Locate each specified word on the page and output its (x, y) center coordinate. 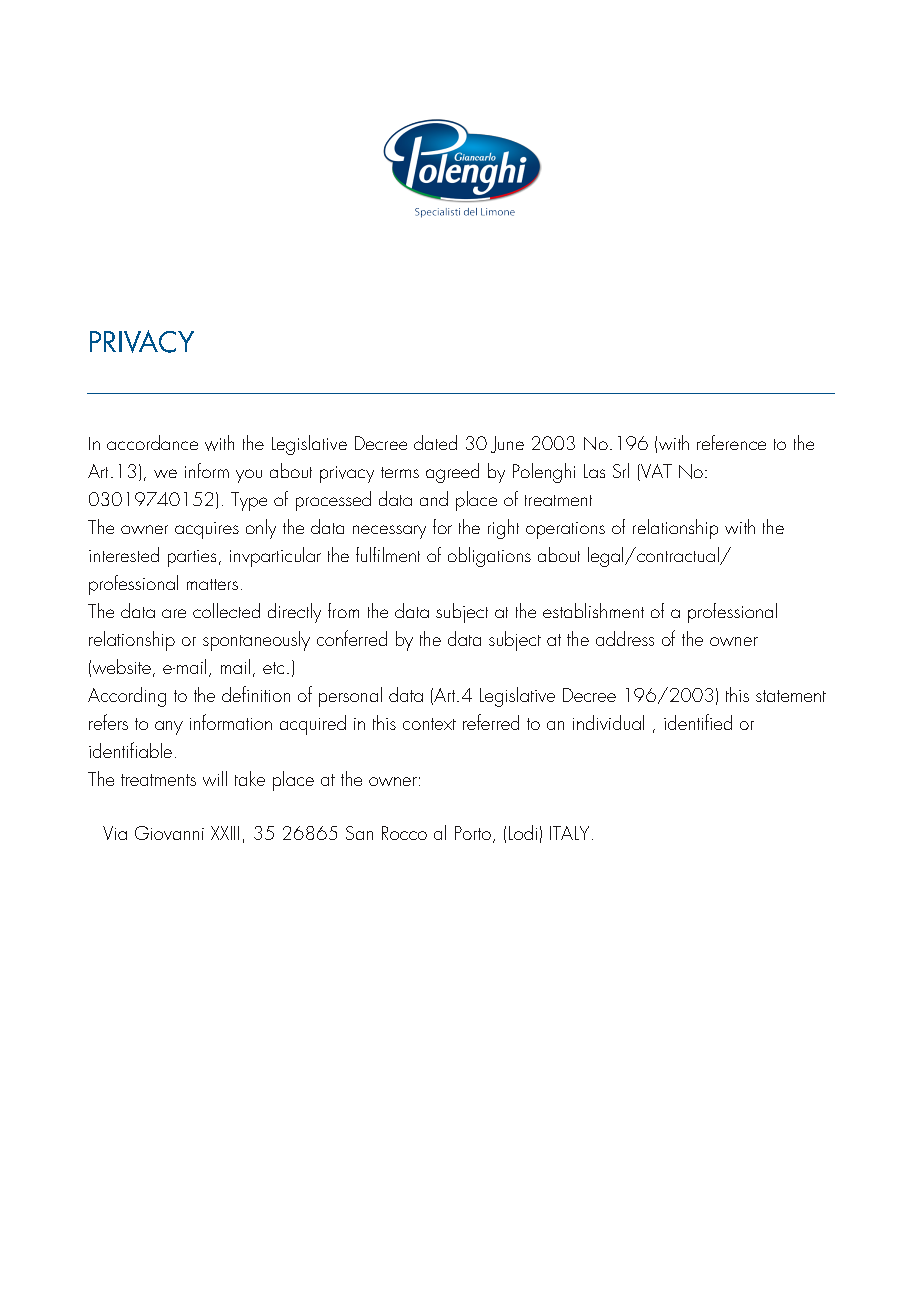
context (429, 724)
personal (350, 697)
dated (435, 442)
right (503, 529)
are (174, 613)
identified (698, 722)
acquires (207, 530)
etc (273, 668)
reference (731, 442)
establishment (593, 610)
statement (791, 696)
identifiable (130, 750)
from (343, 610)
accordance (152, 442)
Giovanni (169, 833)
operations (565, 530)
